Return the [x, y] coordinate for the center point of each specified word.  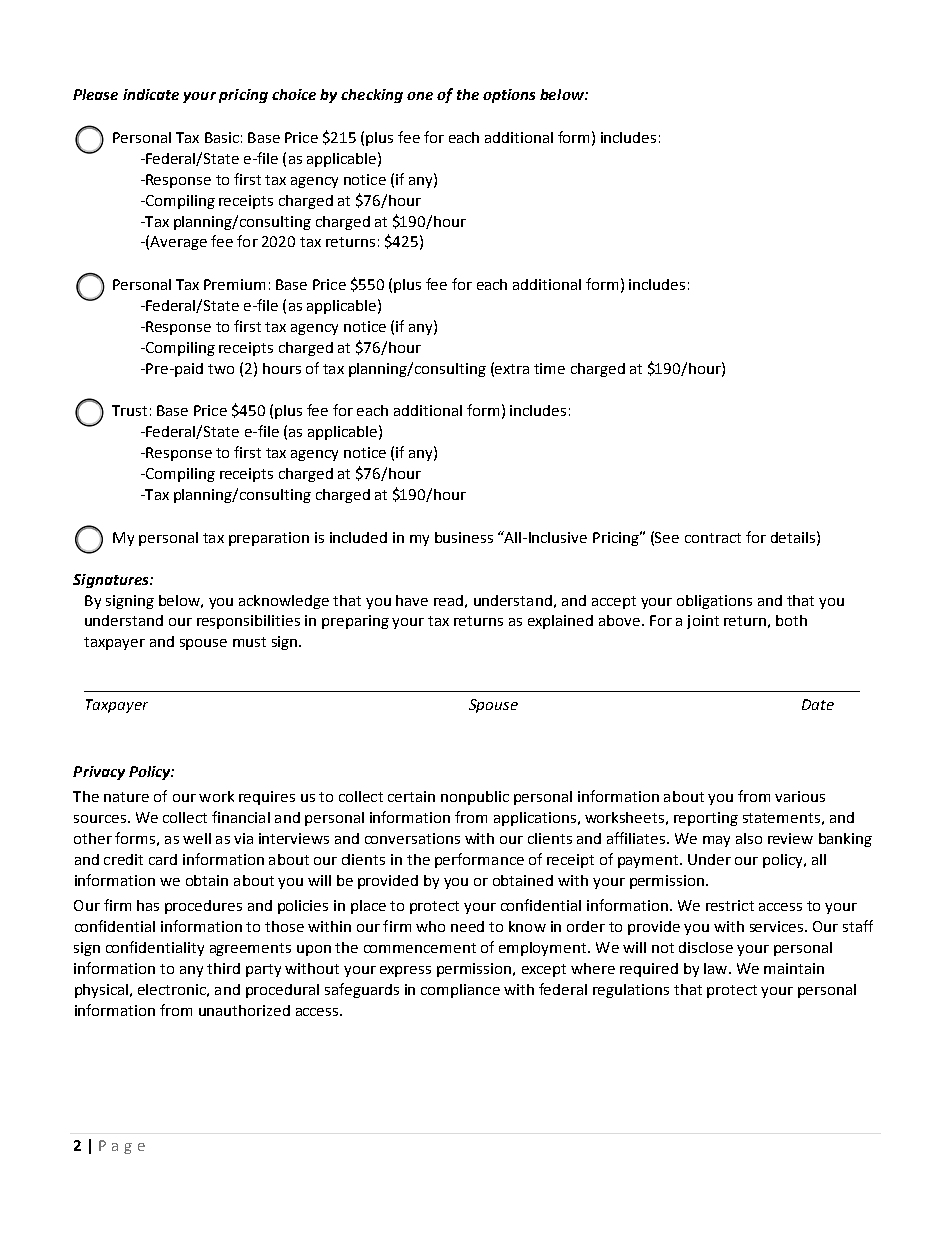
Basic [222, 137]
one [420, 96]
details [793, 537]
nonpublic [475, 798]
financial [241, 817]
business [464, 537]
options [509, 96]
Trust [129, 410]
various [800, 796]
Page [122, 1147]
